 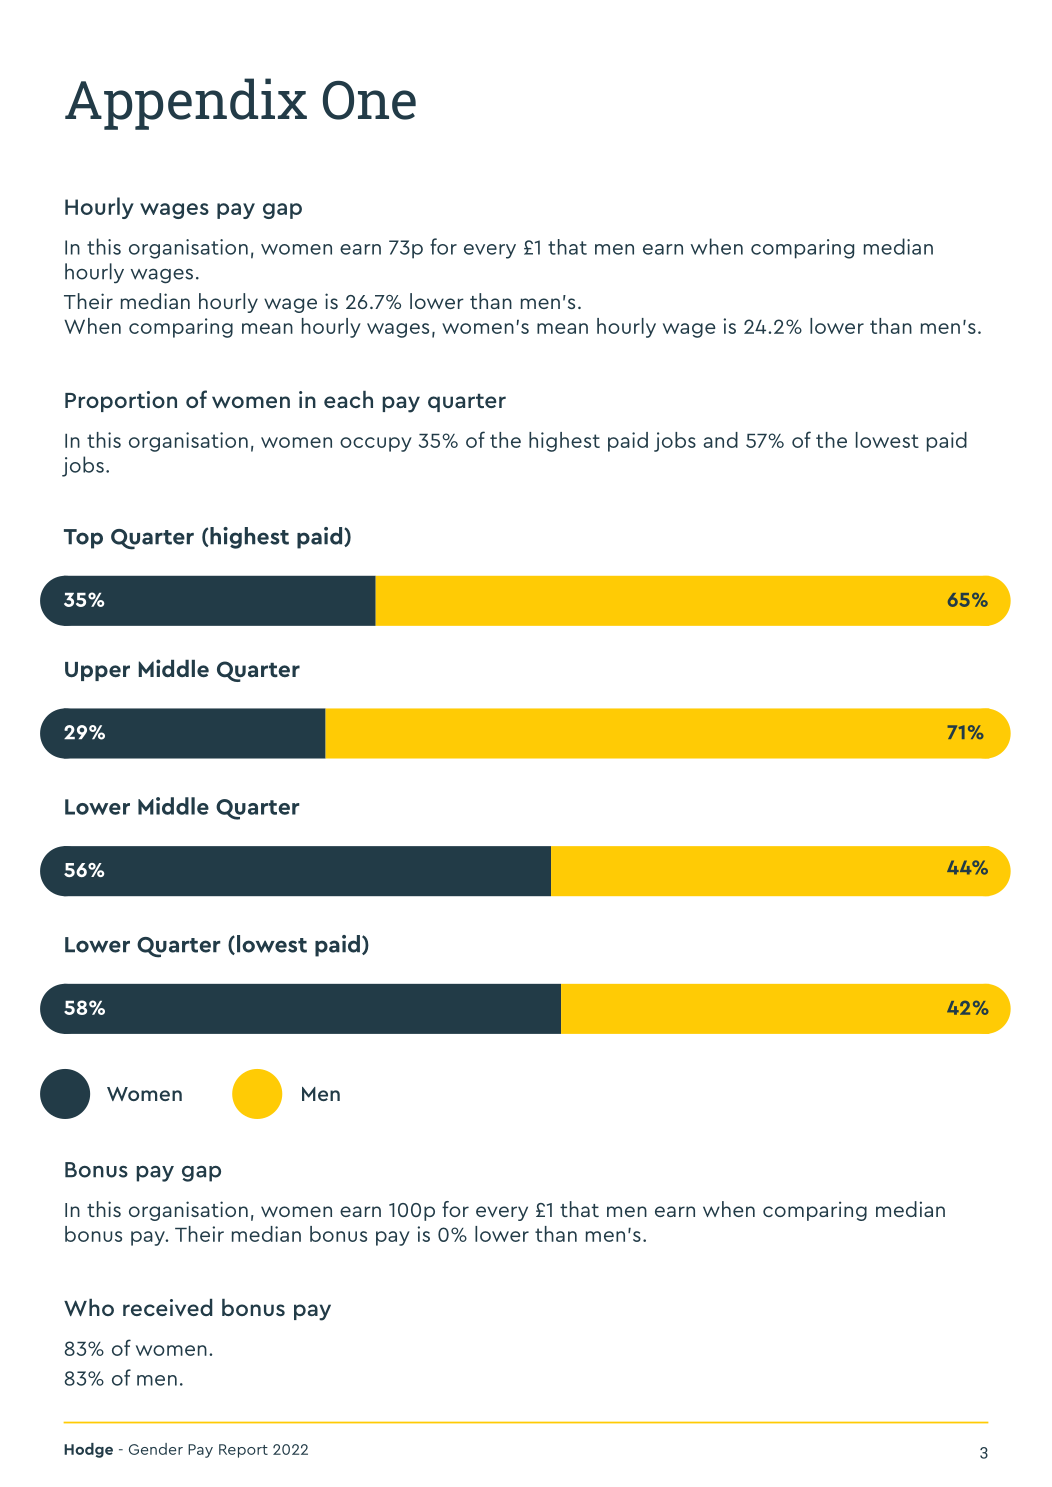 I want to click on and, so click(x=721, y=440).
